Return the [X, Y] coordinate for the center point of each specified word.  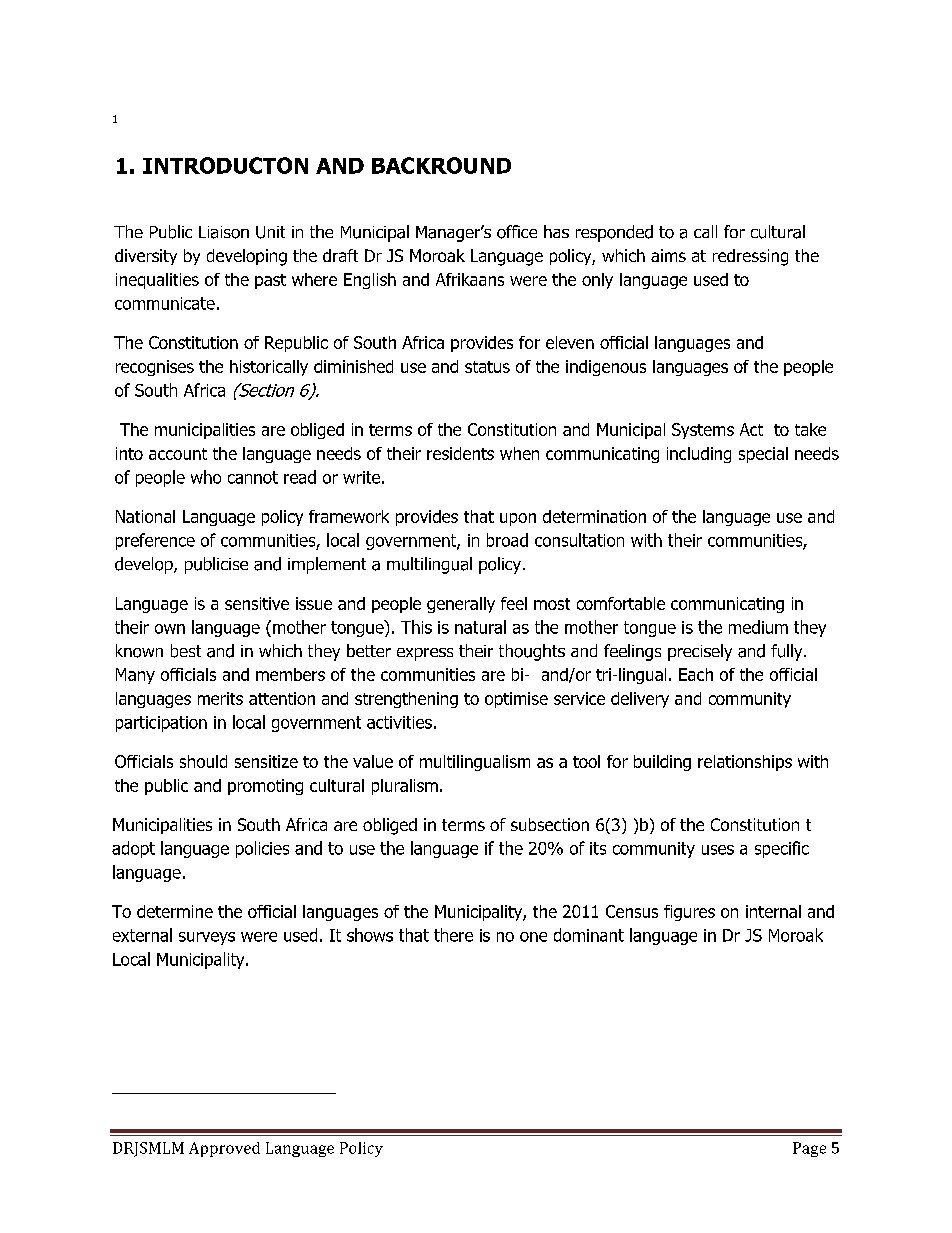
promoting [265, 787]
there [453, 935]
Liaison [224, 232]
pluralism [405, 787]
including [699, 455]
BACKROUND [441, 165]
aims [668, 255]
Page [809, 1149]
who [206, 477]
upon [518, 519]
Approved [224, 1149]
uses [718, 850]
